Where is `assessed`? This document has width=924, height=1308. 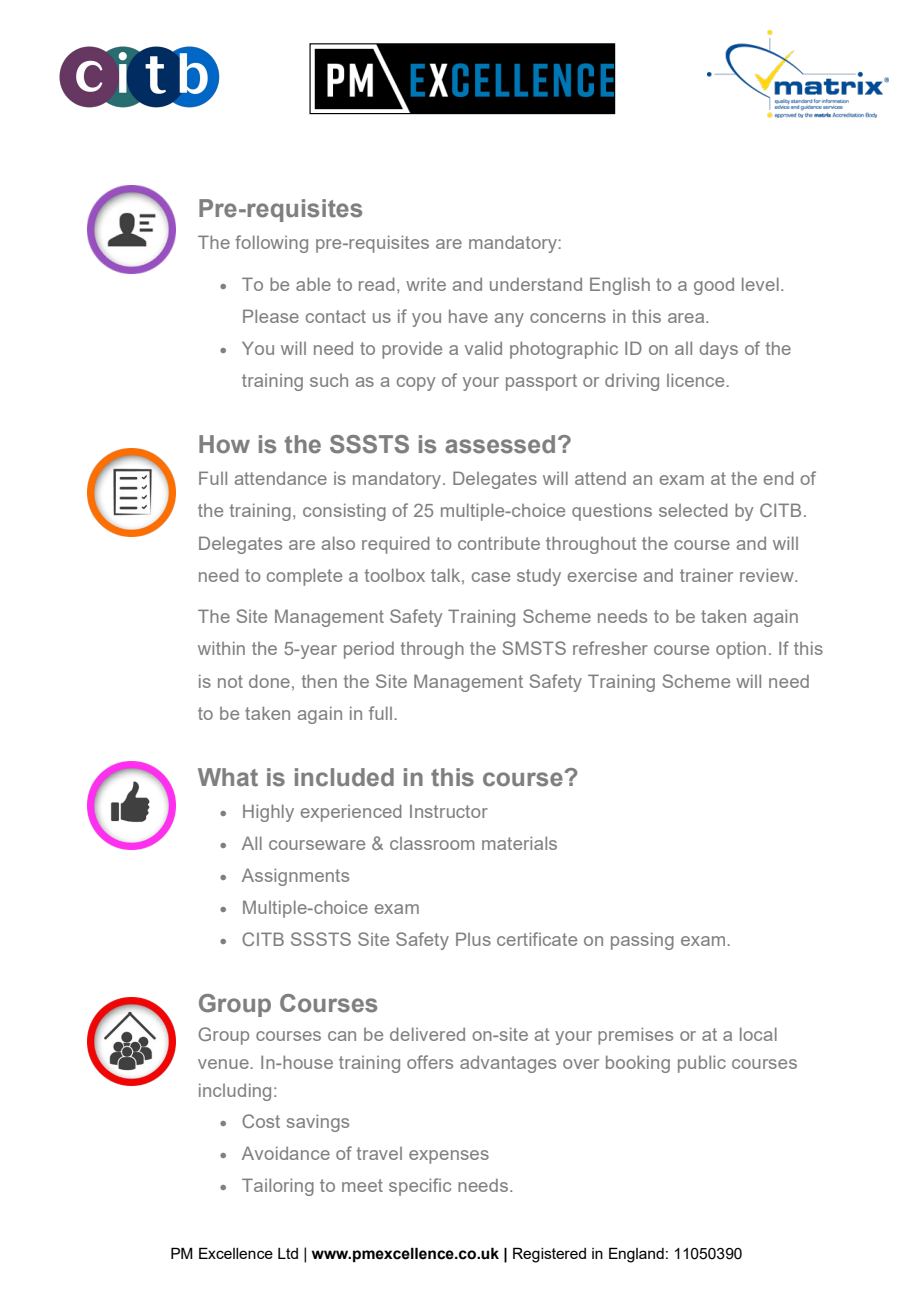 assessed is located at coordinates (500, 444).
